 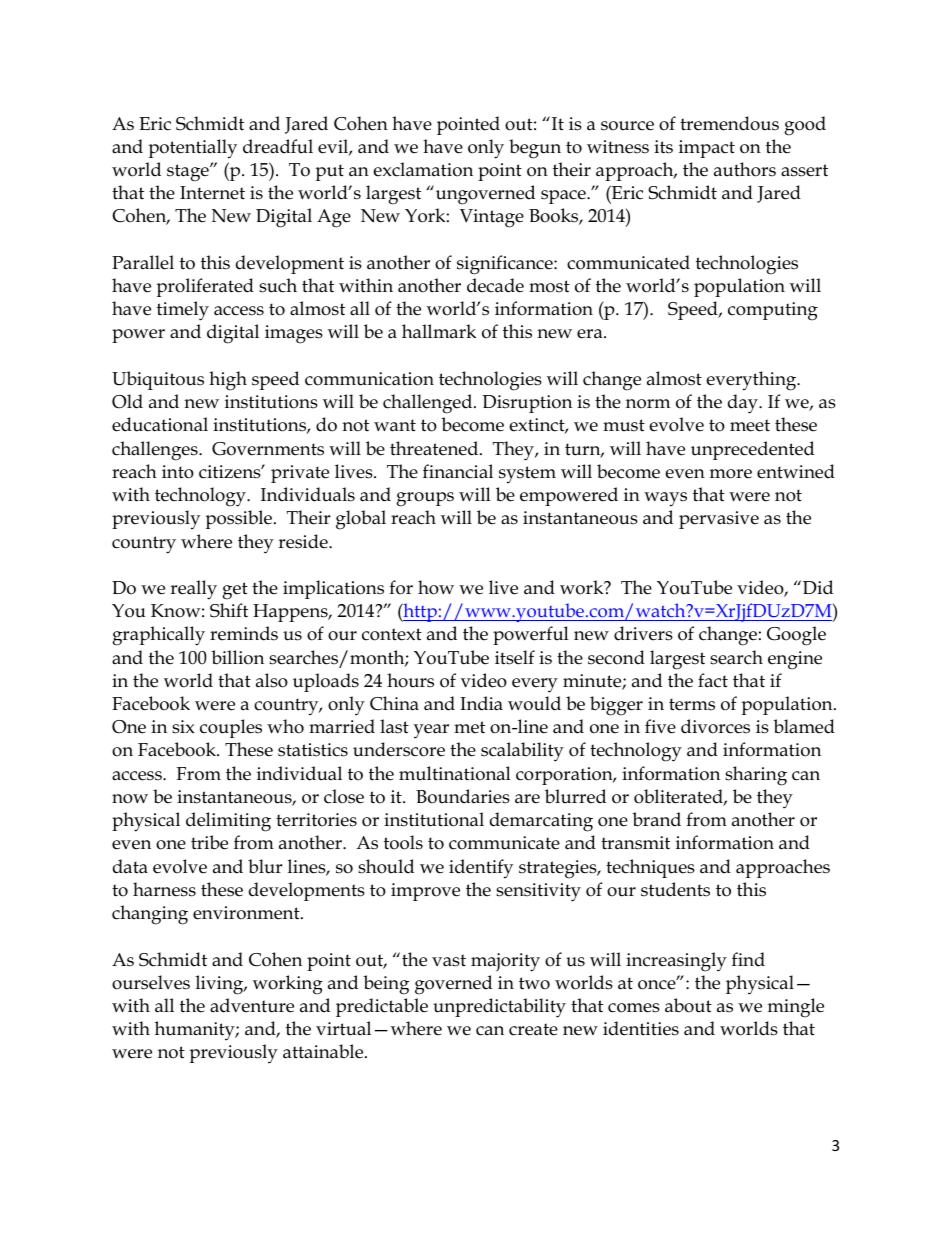 I want to click on computing, so click(x=773, y=311).
